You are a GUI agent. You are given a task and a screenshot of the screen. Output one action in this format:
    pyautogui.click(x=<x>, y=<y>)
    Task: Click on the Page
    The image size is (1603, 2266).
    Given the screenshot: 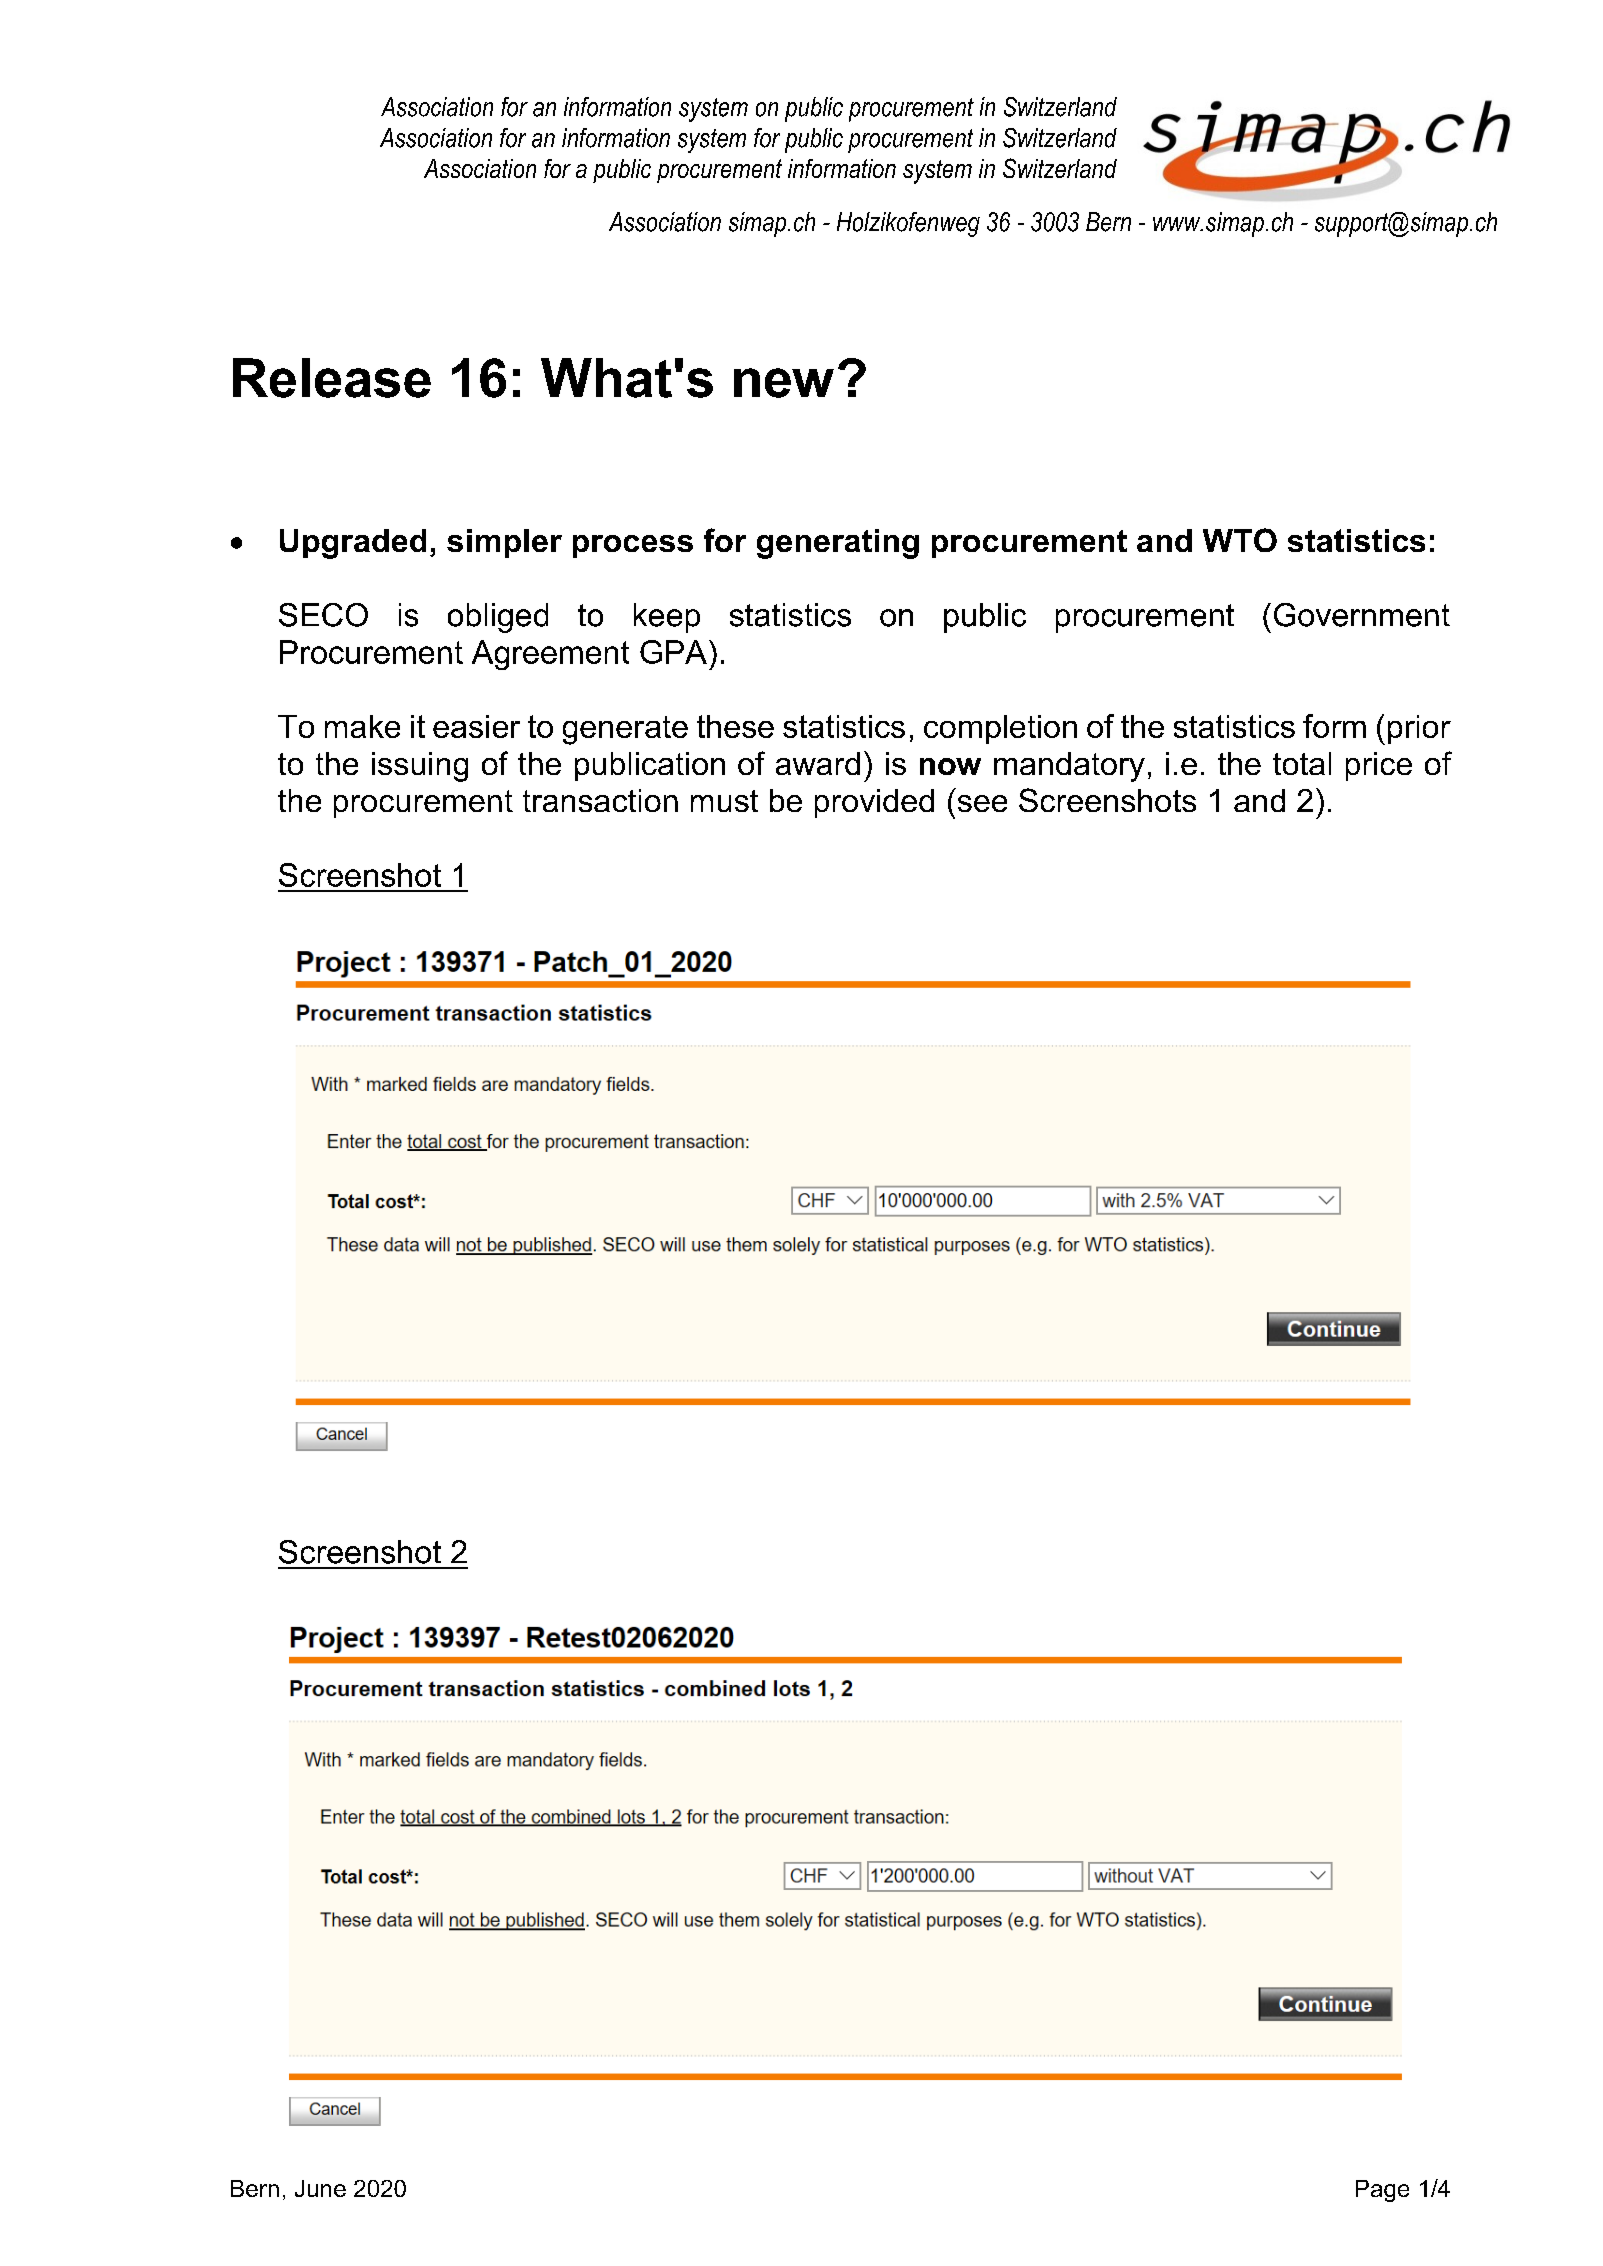 What is the action you would take?
    pyautogui.click(x=1382, y=2191)
